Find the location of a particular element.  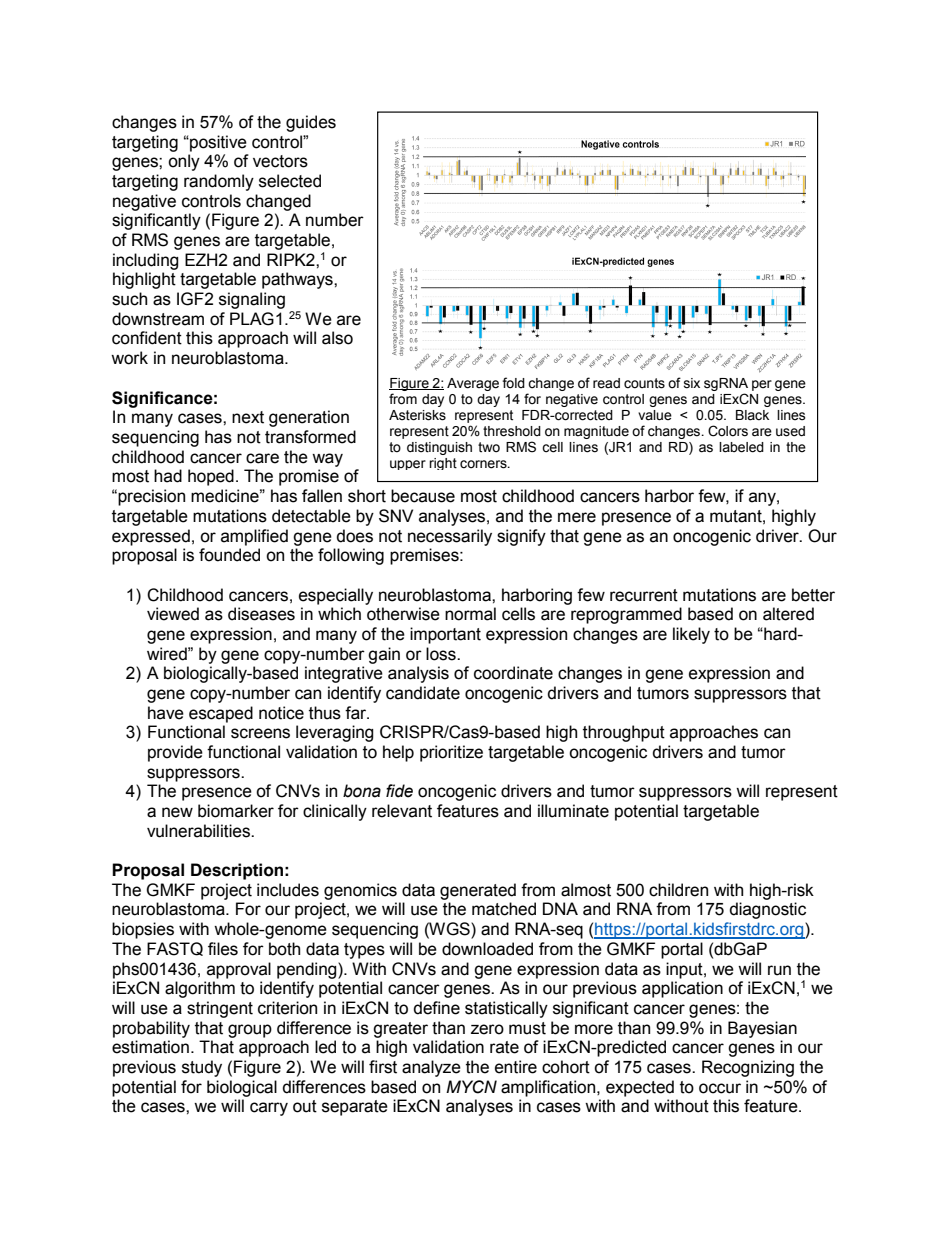

analyze is located at coordinates (431, 1068).
